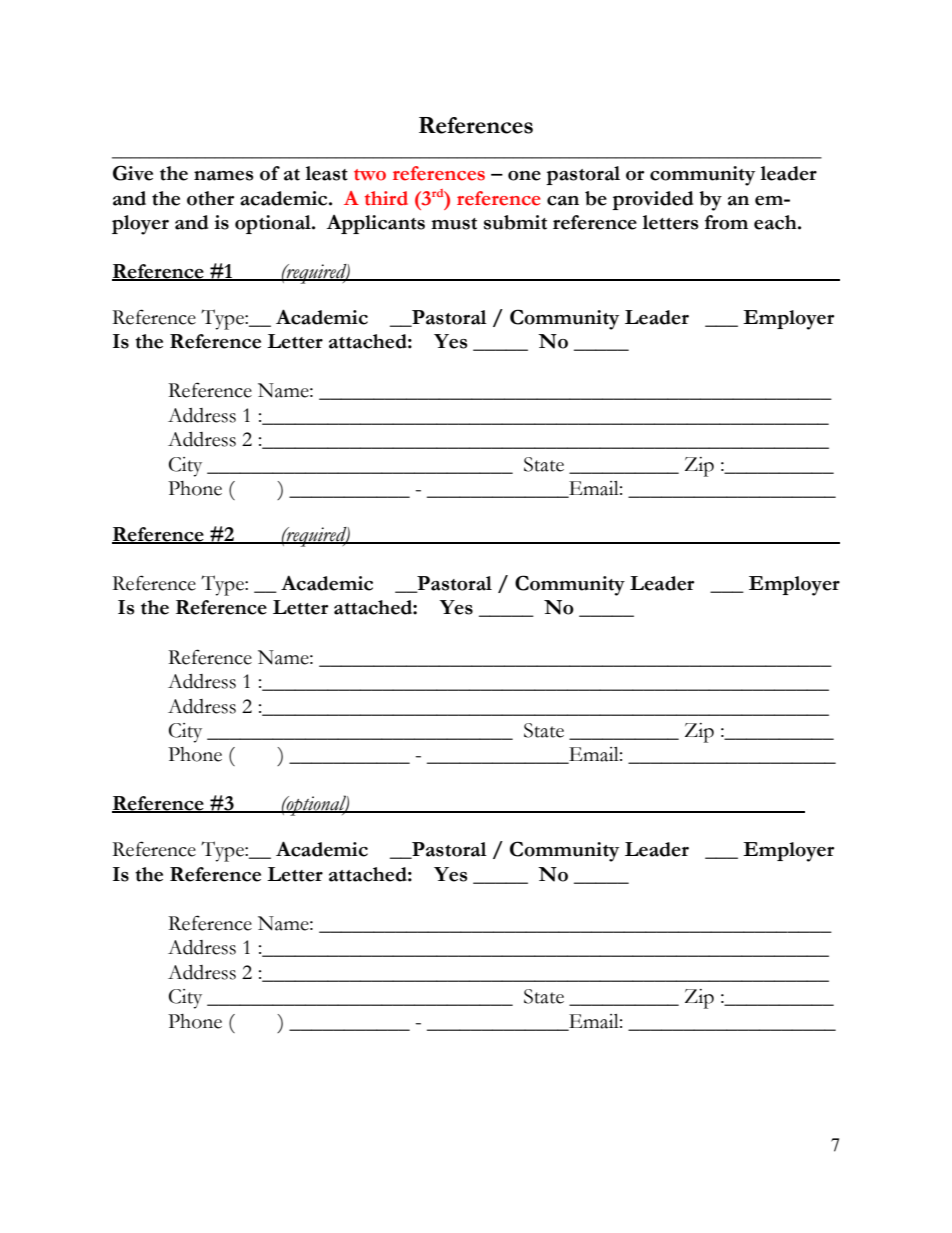  Describe the element at coordinates (375, 224) in the screenshot. I see `Applicants` at that location.
